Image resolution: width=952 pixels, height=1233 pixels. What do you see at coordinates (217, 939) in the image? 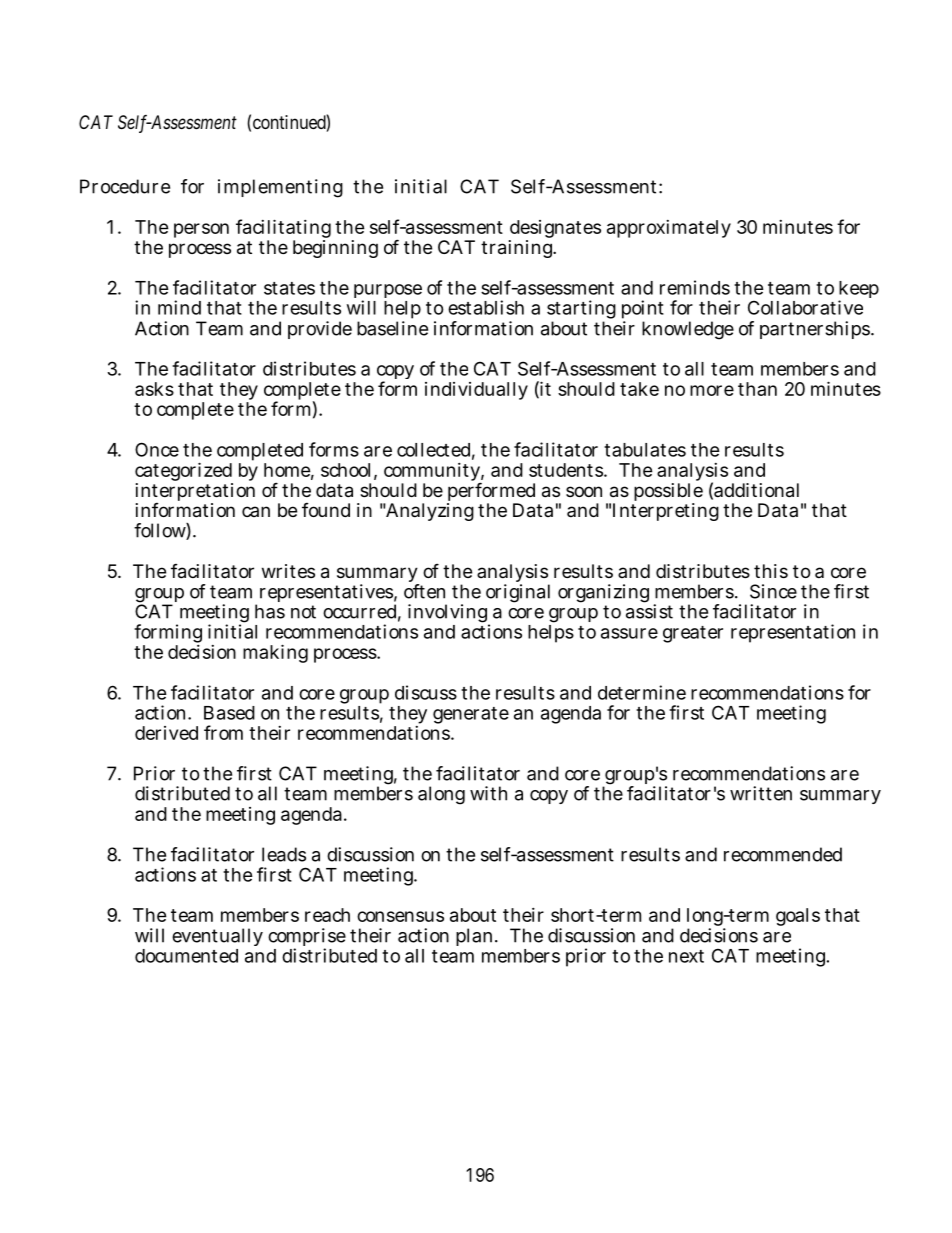
I see `eventually` at bounding box center [217, 939].
